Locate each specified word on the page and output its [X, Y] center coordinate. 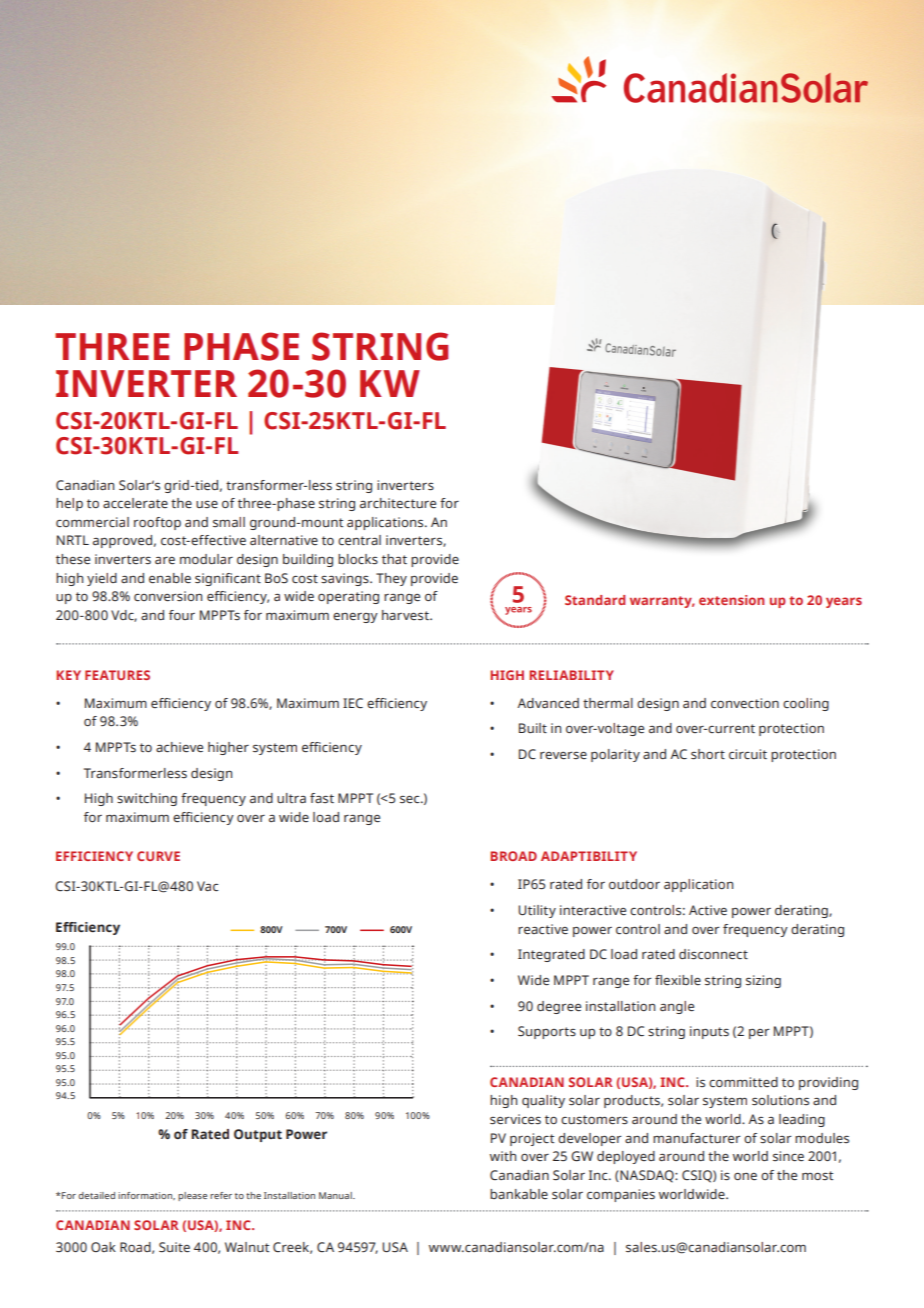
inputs [709, 1032]
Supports [547, 1032]
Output [258, 1135]
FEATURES [117, 675]
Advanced [548, 703]
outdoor [634, 884]
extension [731, 600]
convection [745, 703]
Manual [336, 1195]
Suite [174, 1247]
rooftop [157, 523]
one [745, 1176]
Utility [537, 911]
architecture [398, 503]
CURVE [158, 856]
